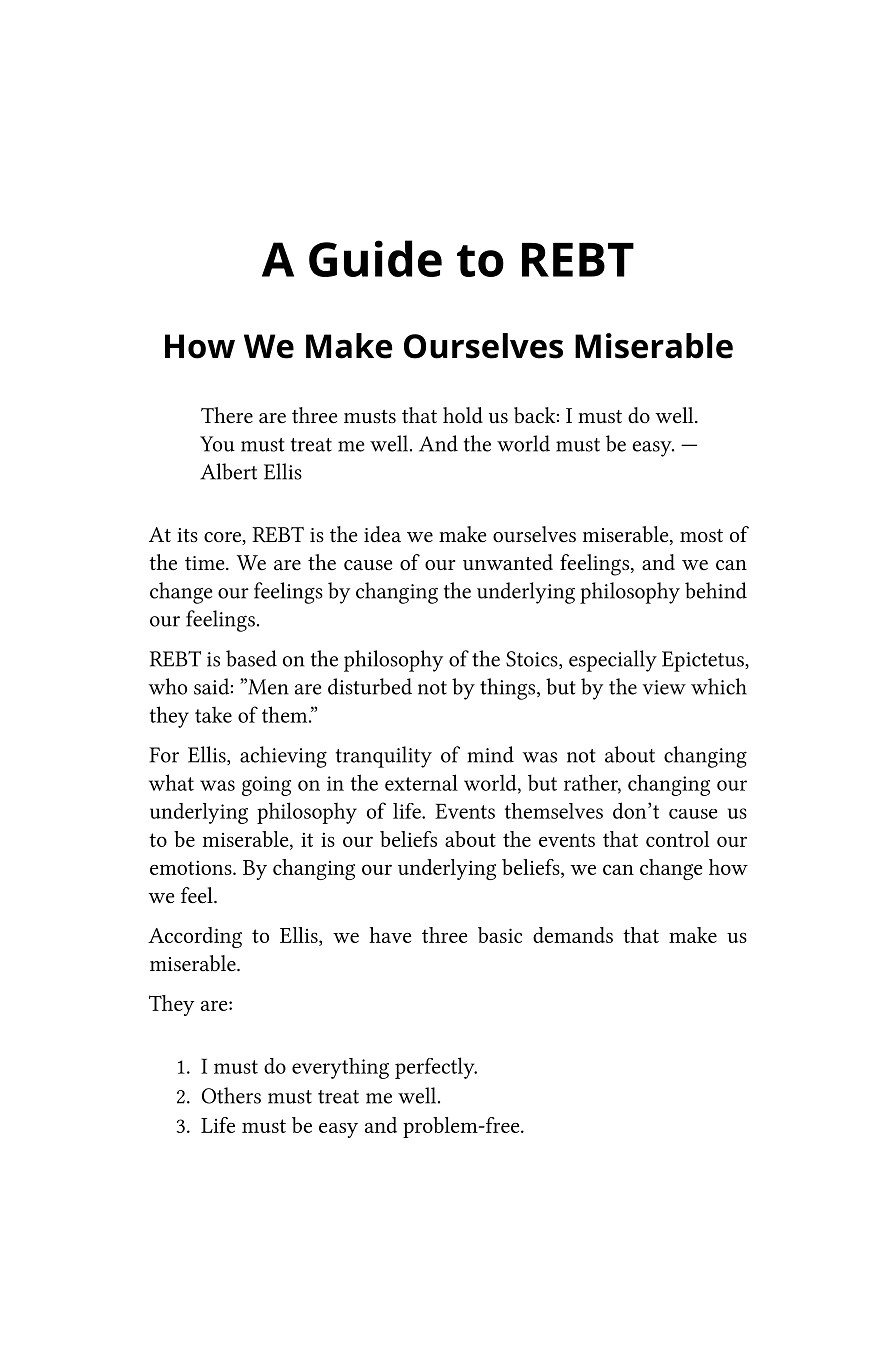 The height and width of the image is (1345, 896). I want to click on things, so click(509, 689).
